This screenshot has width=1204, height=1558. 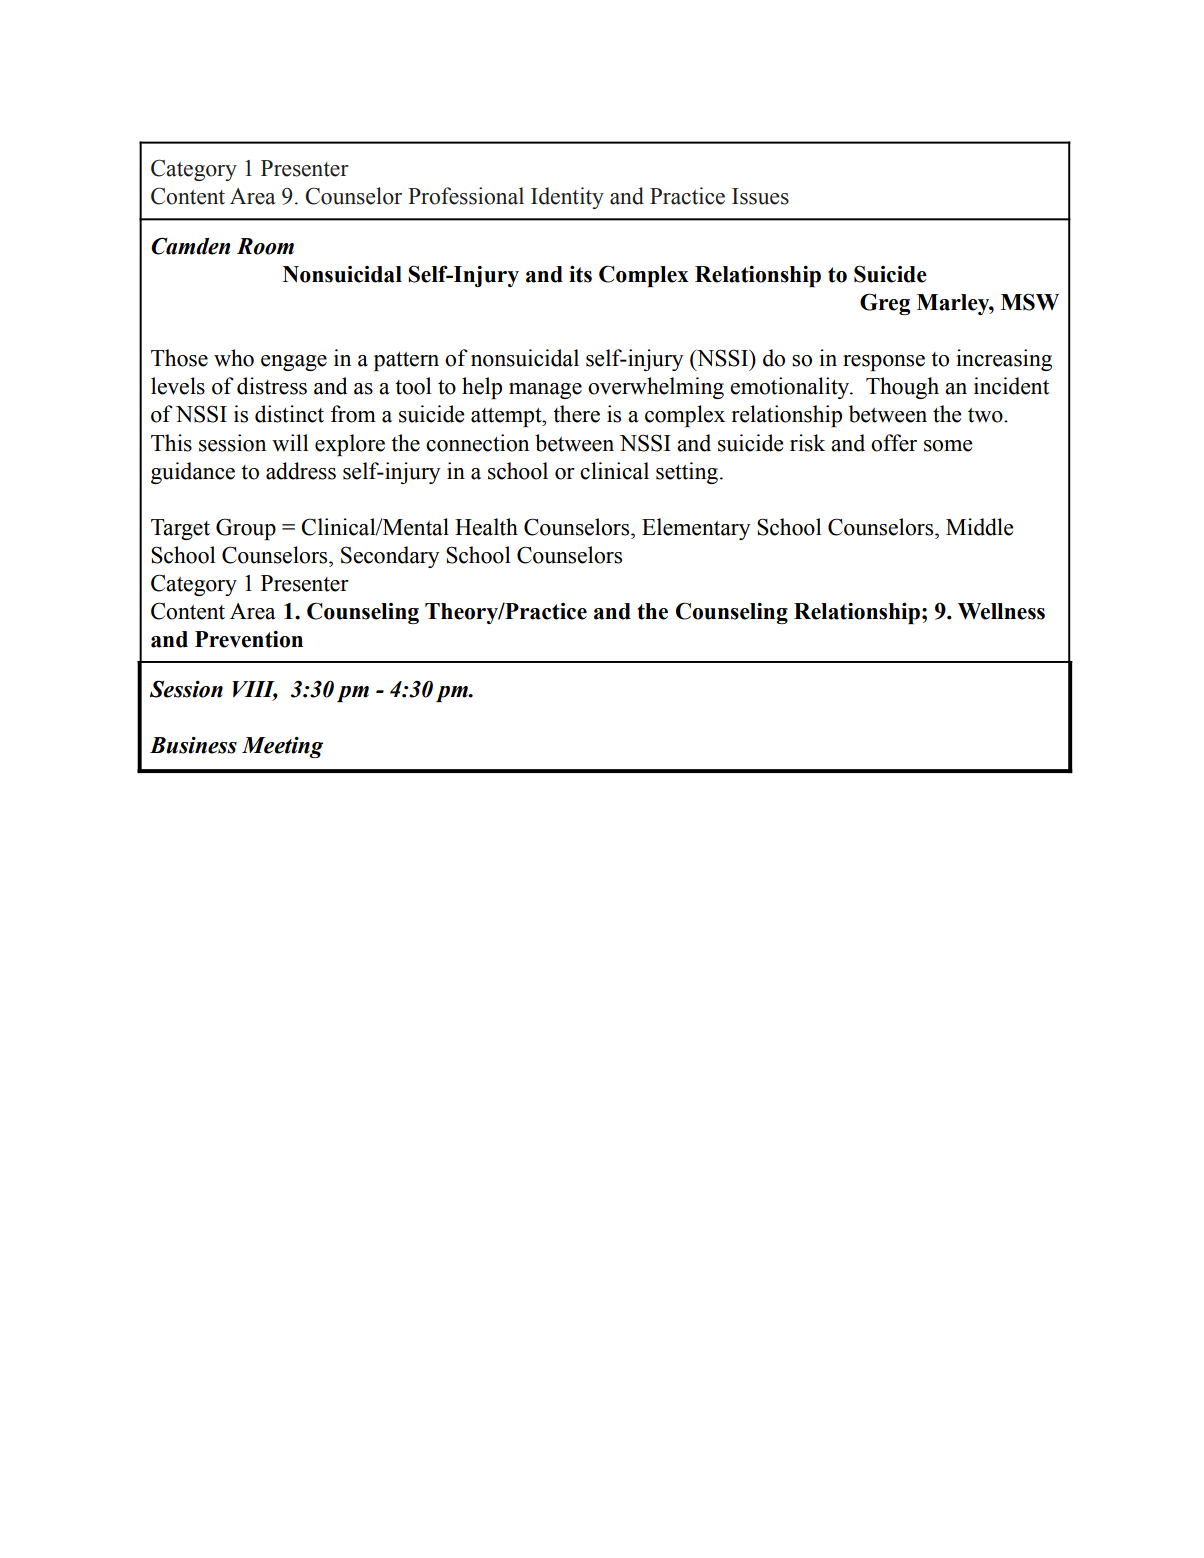 What do you see at coordinates (760, 196) in the screenshot?
I see `Issues` at bounding box center [760, 196].
